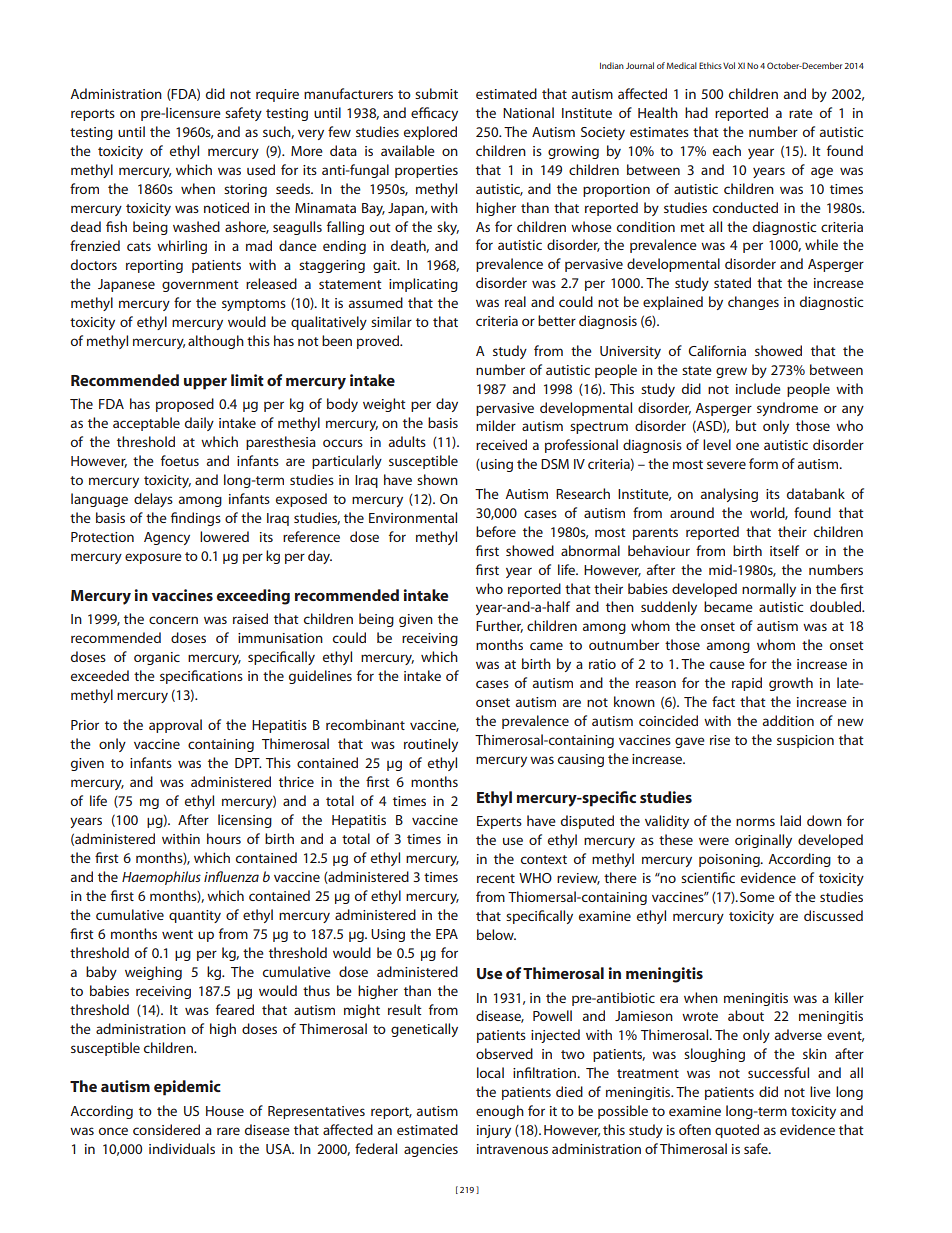  I want to click on considered, so click(166, 1129).
